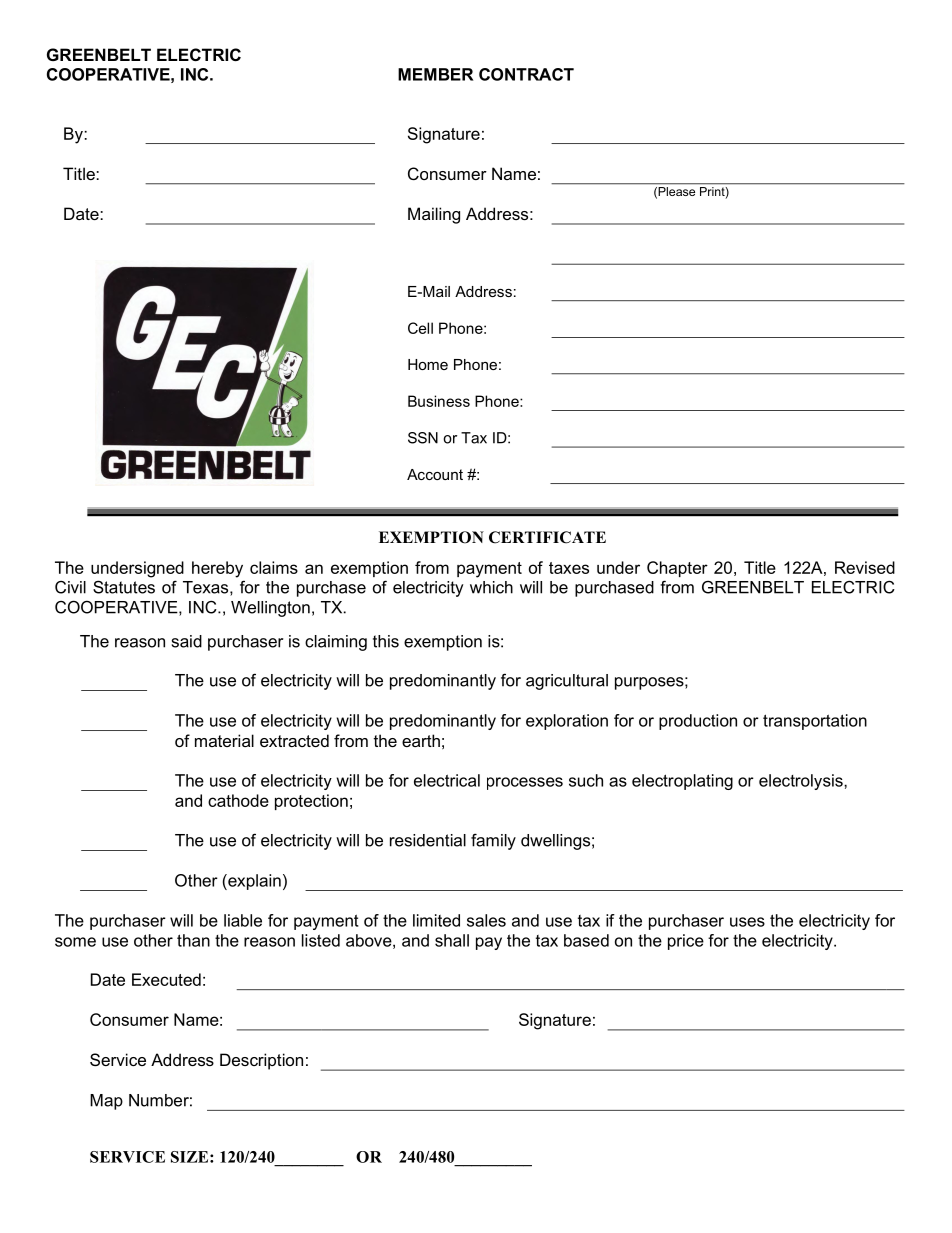 The image size is (952, 1233). What do you see at coordinates (802, 782) in the image?
I see `electrolysis` at bounding box center [802, 782].
